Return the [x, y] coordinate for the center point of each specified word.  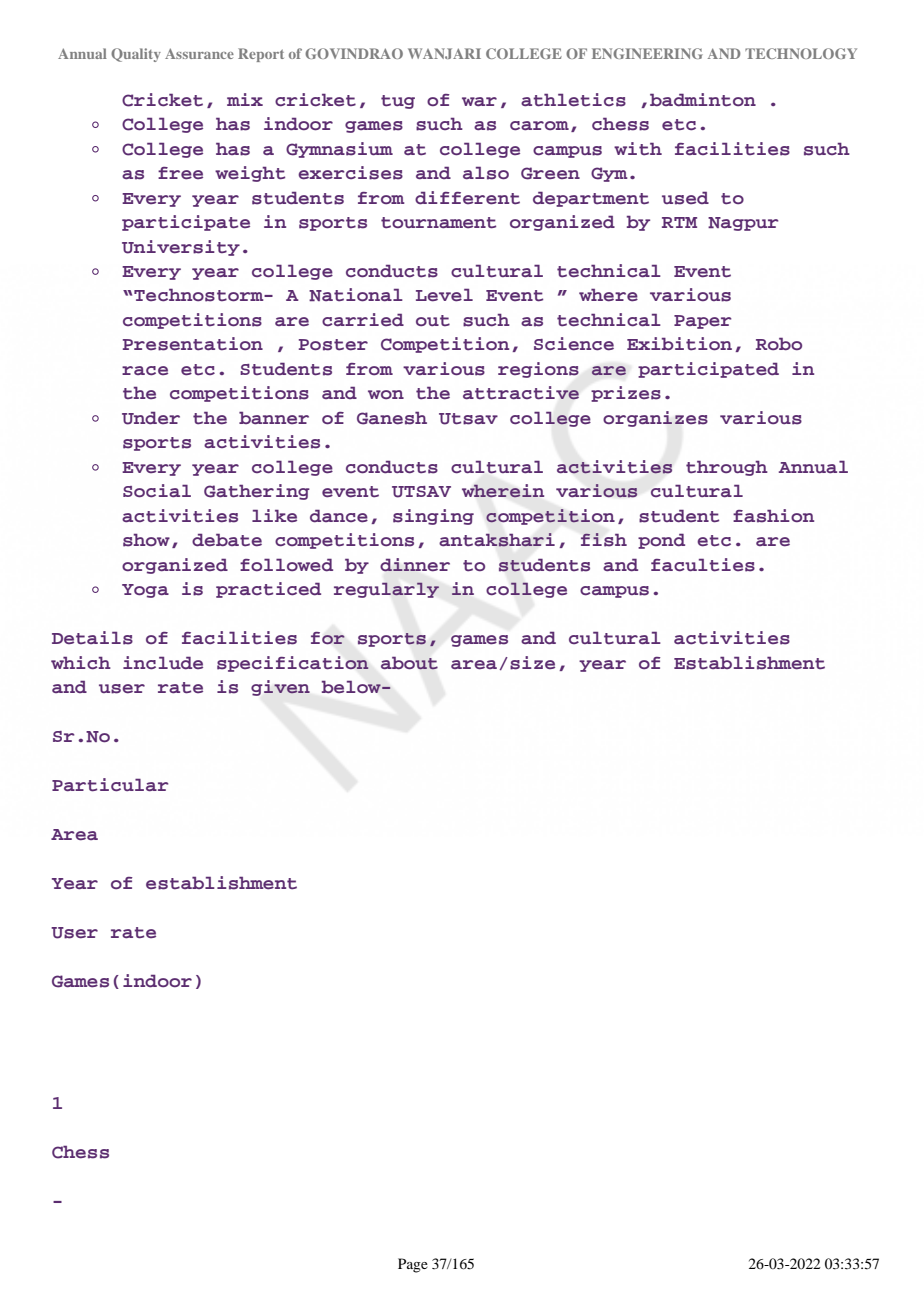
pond [661, 541]
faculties [703, 565]
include [163, 663]
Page [413, 1265]
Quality [136, 55]
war [479, 101]
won [386, 394]
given [280, 688]
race [145, 371]
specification [293, 664]
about [409, 663]
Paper [703, 322]
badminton [703, 100]
